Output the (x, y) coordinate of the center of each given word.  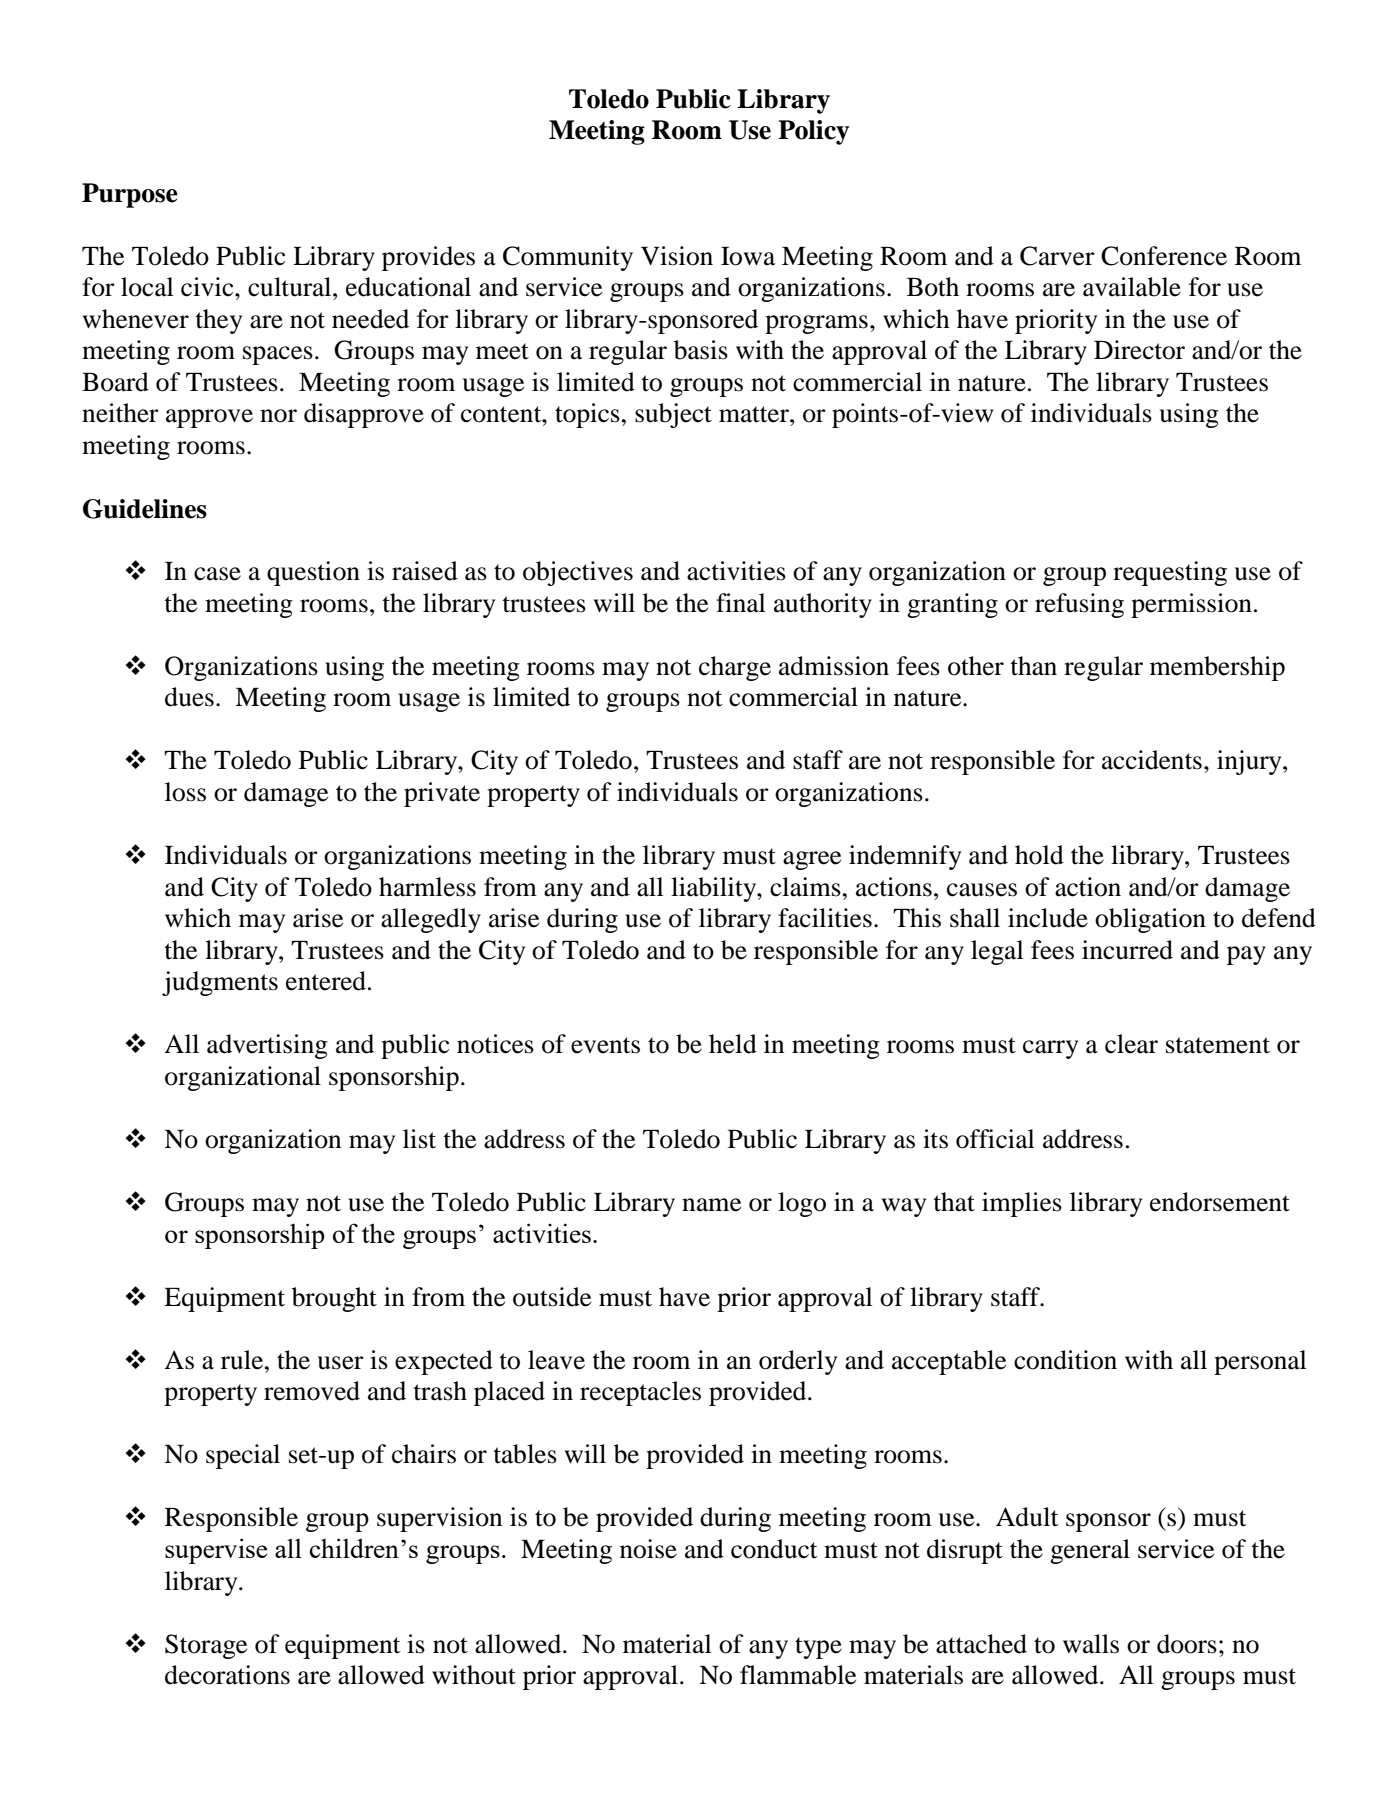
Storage (206, 1646)
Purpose (130, 195)
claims (805, 887)
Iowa (748, 256)
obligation (1150, 920)
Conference (1164, 256)
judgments (220, 983)
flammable (798, 1675)
